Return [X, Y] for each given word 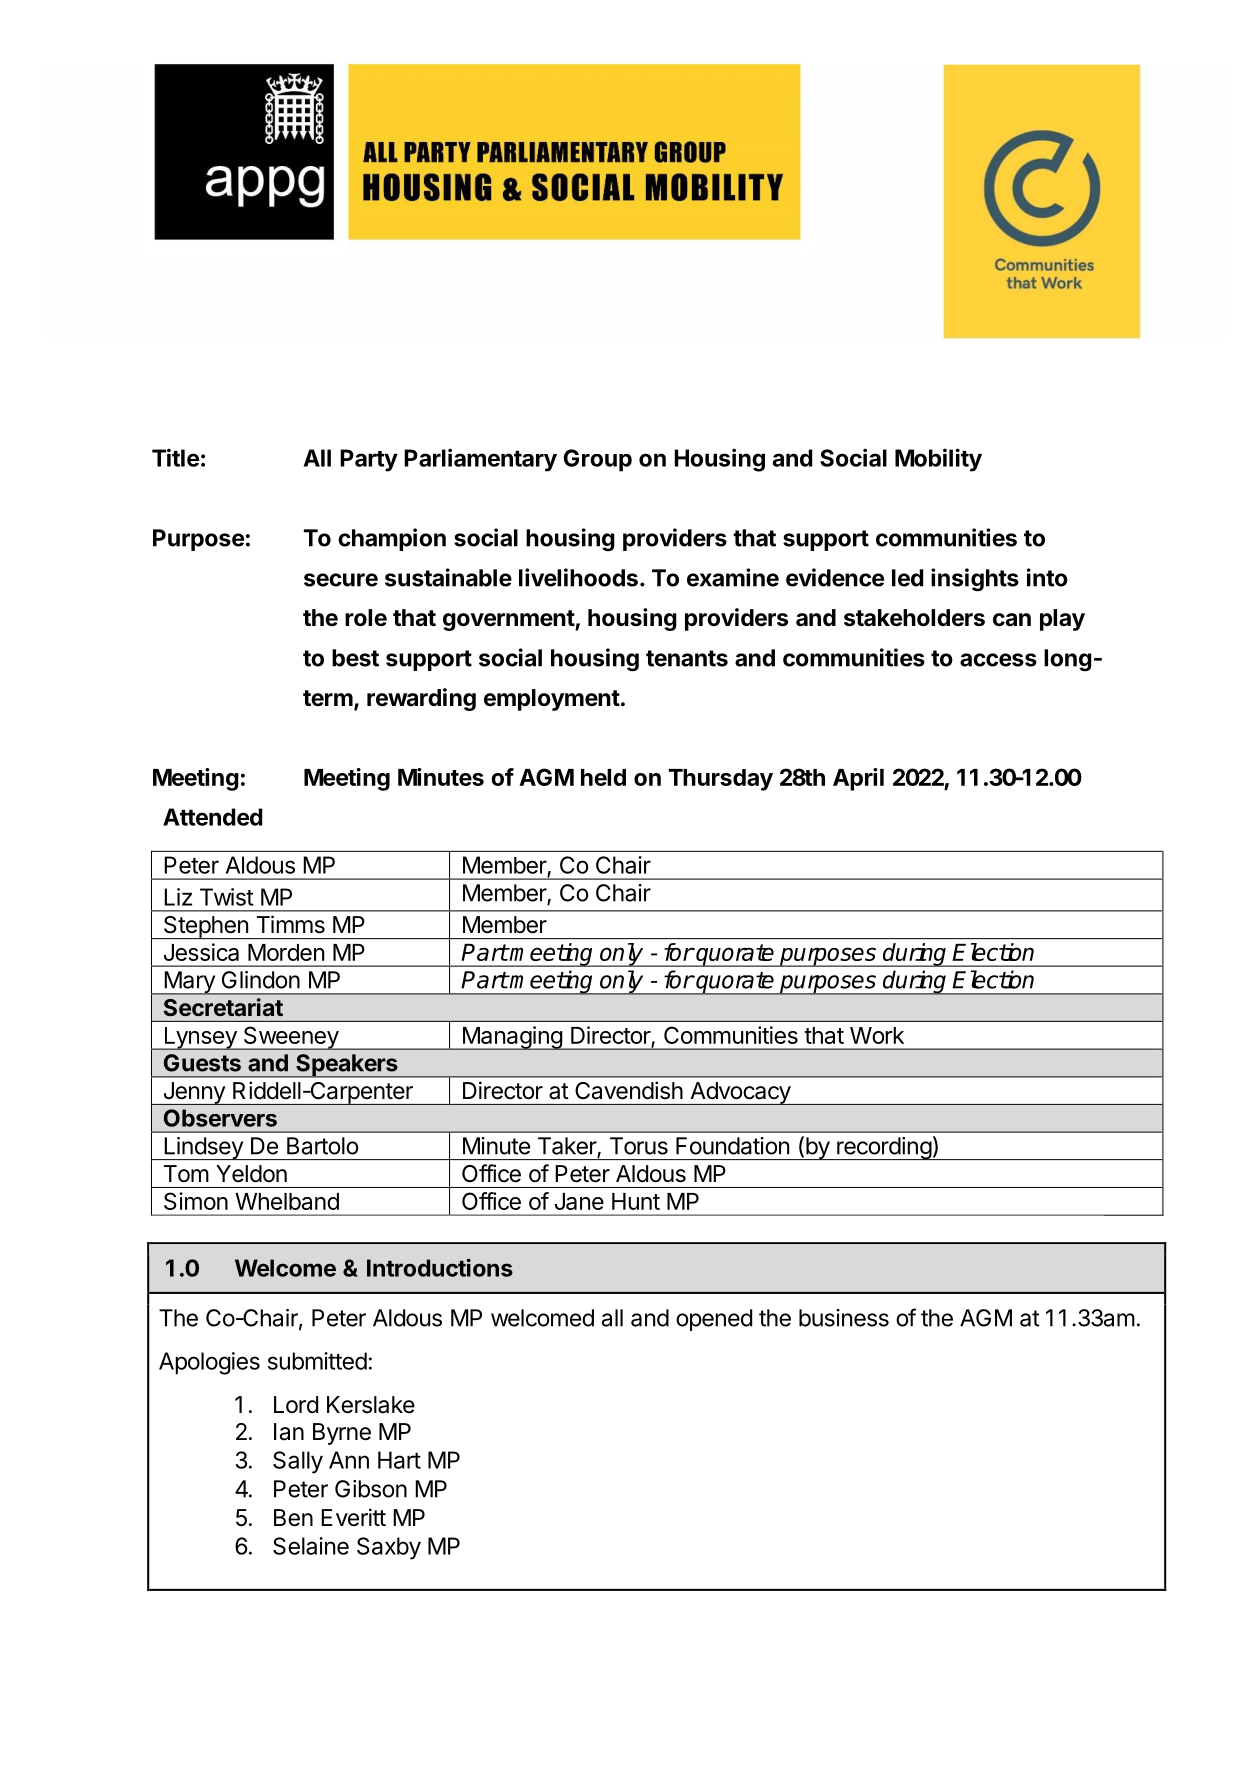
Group [598, 460]
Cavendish [629, 1090]
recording [884, 1148]
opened [714, 1320]
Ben [293, 1518]
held [603, 777]
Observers [220, 1118]
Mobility [938, 460]
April [858, 779]
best [355, 658]
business [844, 1318]
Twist [226, 897]
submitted [317, 1361]
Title [176, 457]
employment [552, 700]
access [998, 660]
